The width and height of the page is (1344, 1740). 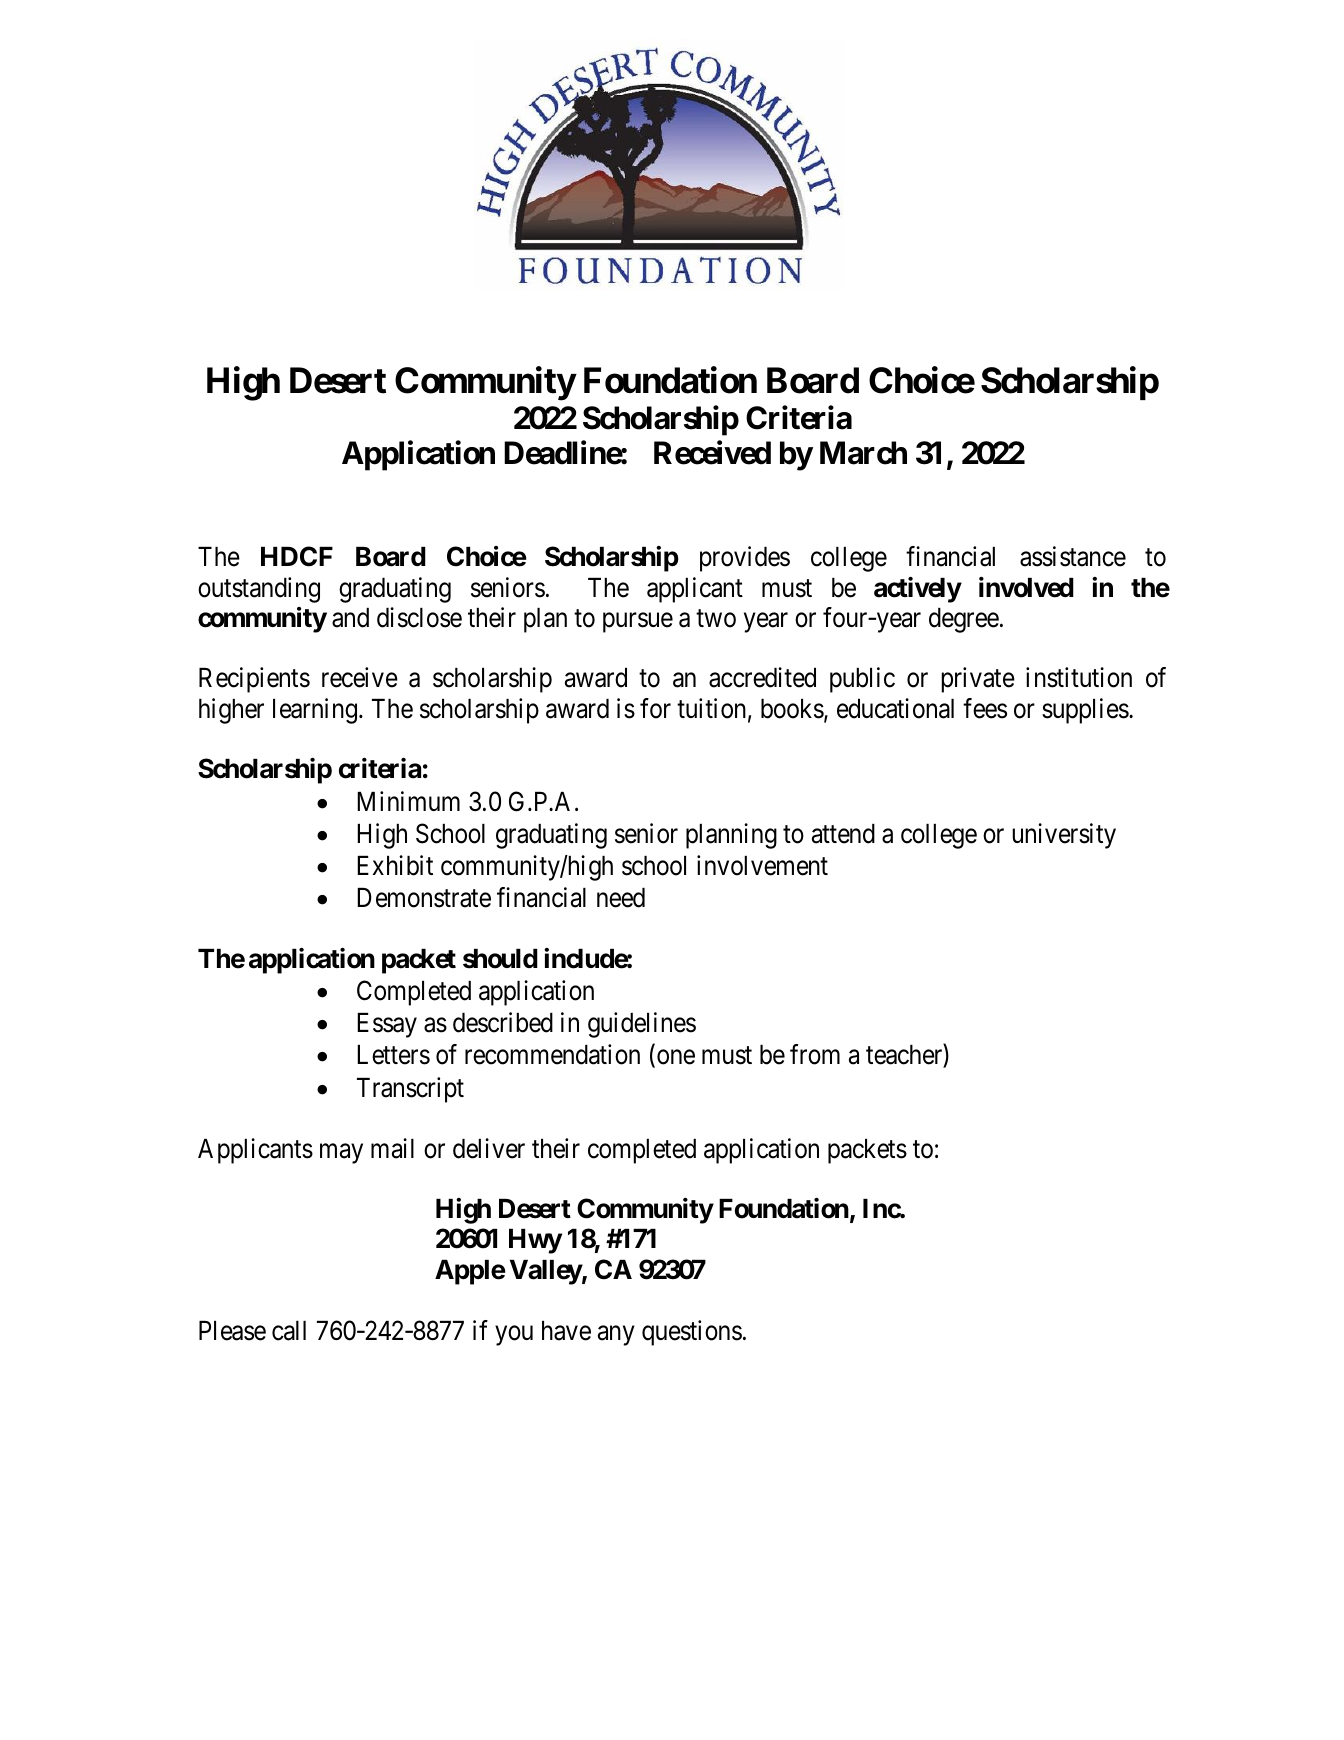 What do you see at coordinates (410, 1090) in the page?
I see `Transcript` at bounding box center [410, 1090].
